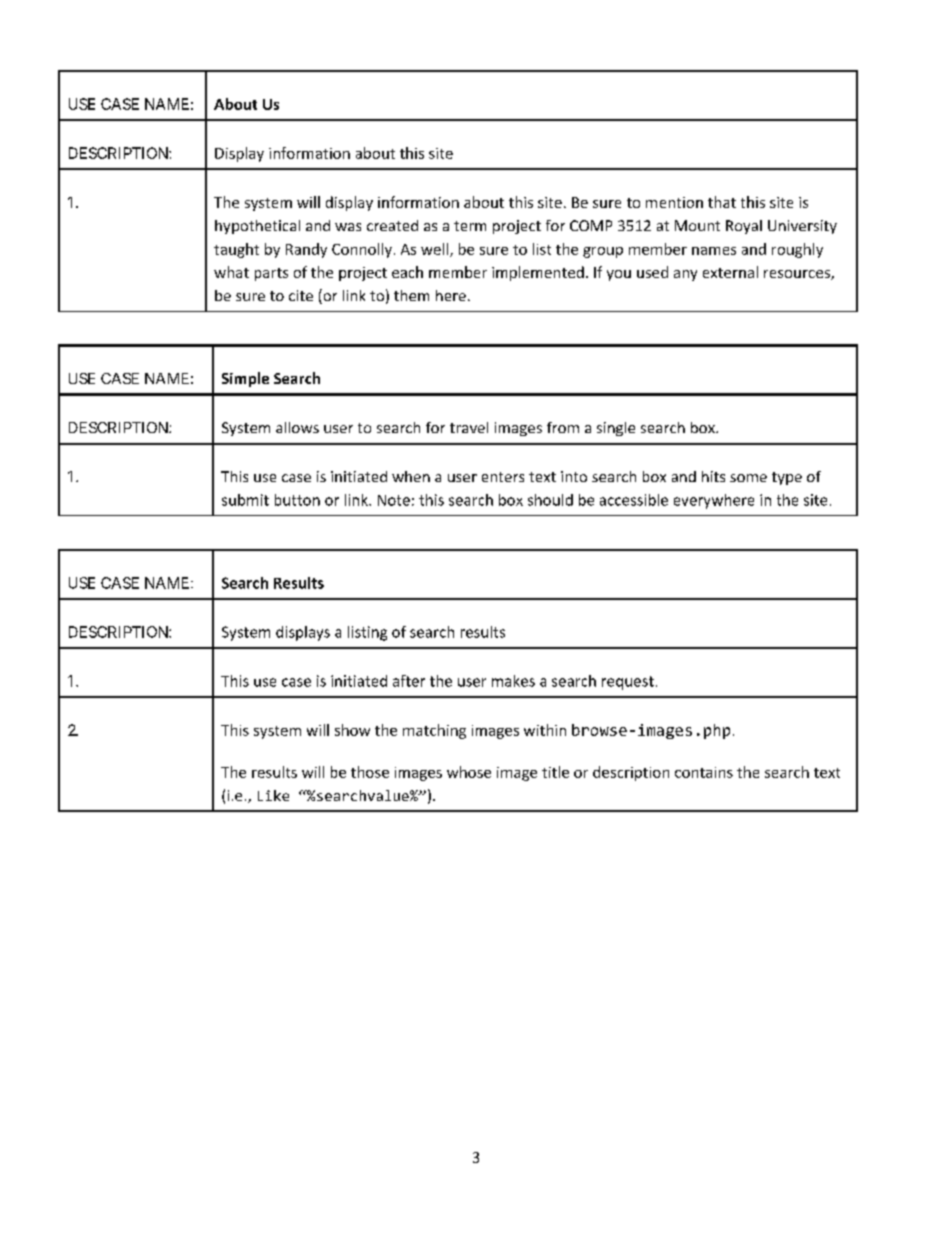 This screenshot has height=1233, width=952. What do you see at coordinates (245, 379) in the screenshot?
I see `Simple` at bounding box center [245, 379].
